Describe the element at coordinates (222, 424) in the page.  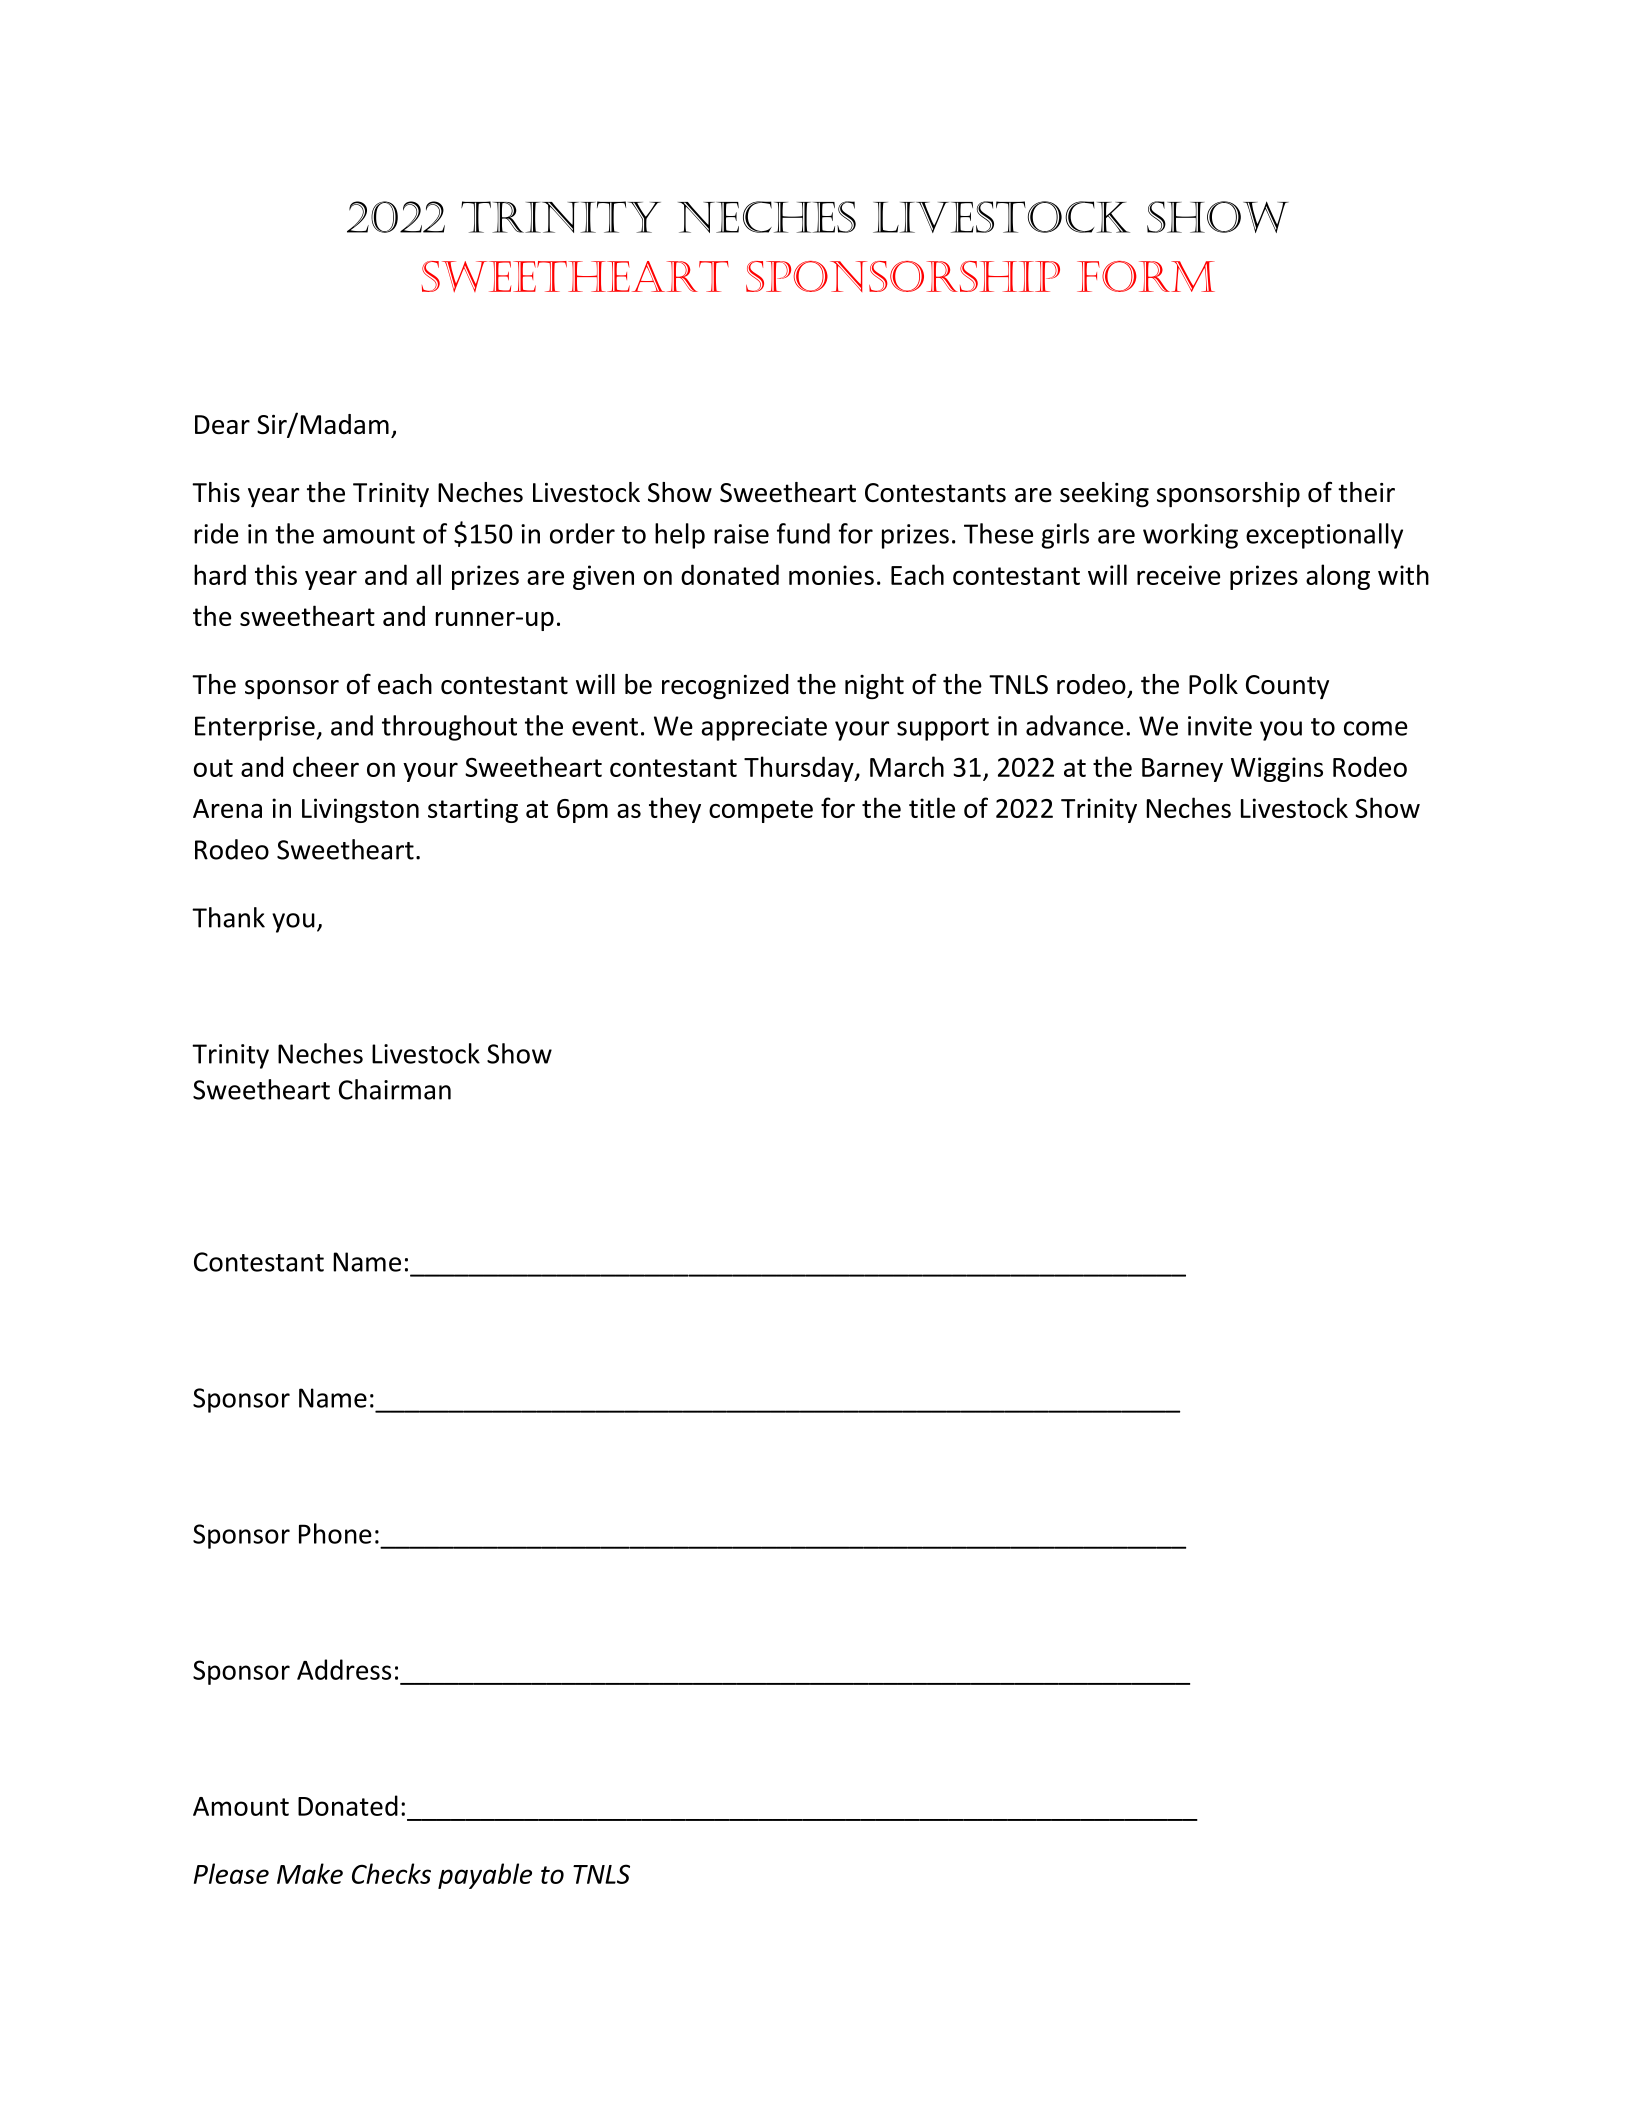
I see `Dear` at that location.
